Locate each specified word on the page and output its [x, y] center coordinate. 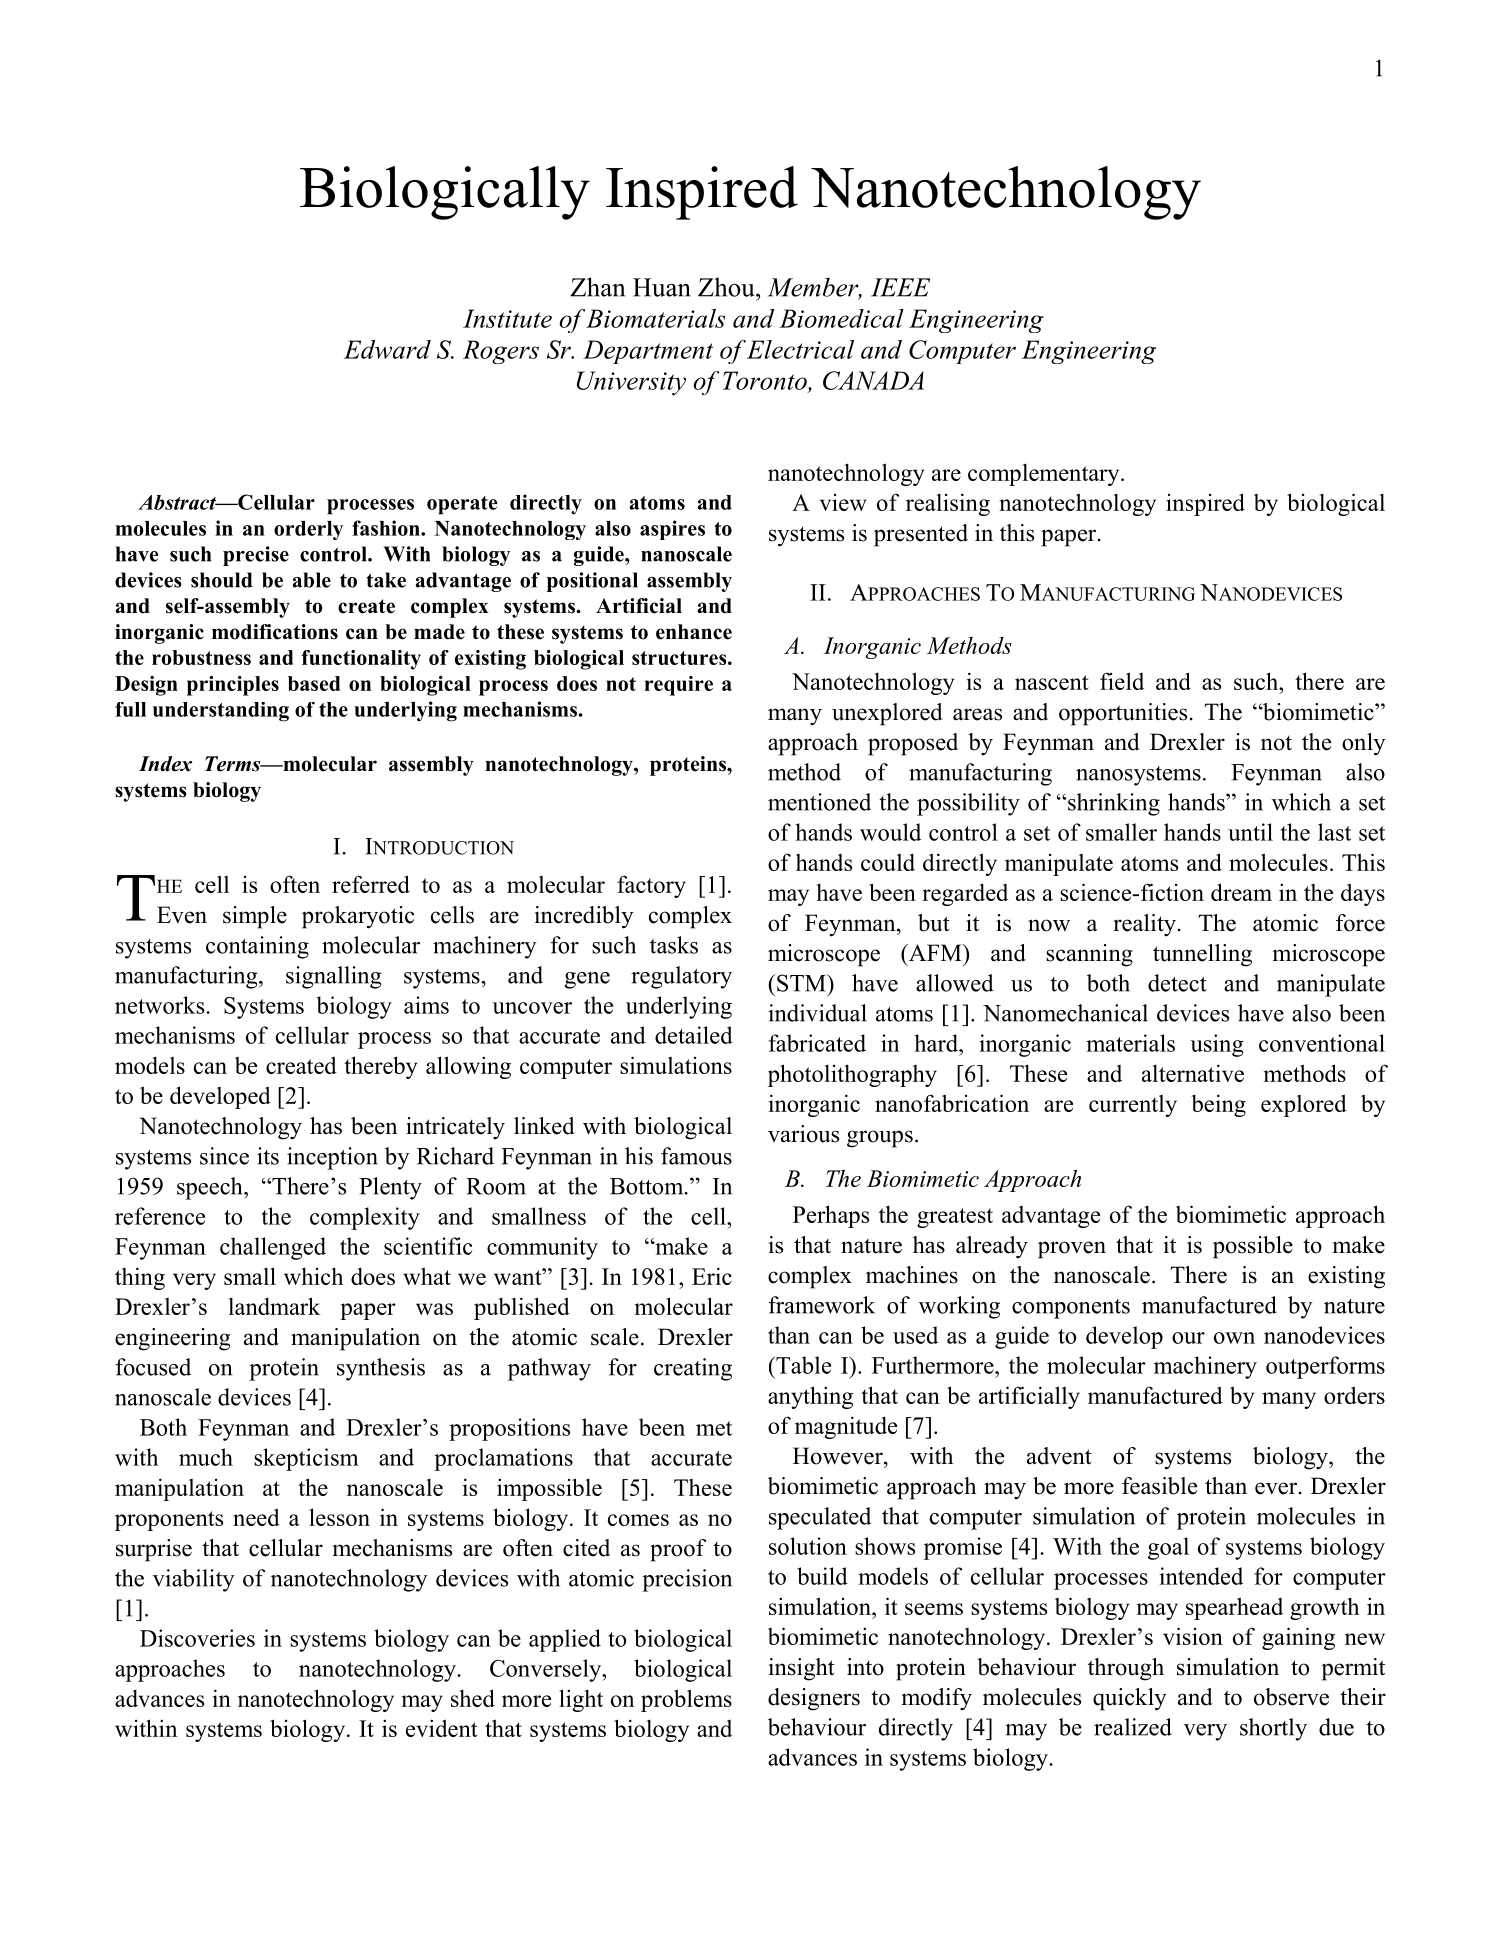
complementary [1045, 475]
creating [693, 1369]
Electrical [800, 349]
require [679, 686]
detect [1177, 983]
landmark [274, 1306]
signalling [334, 977]
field [1122, 681]
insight [801, 1669]
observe [1291, 1697]
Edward [387, 349]
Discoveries [197, 1638]
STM [801, 983]
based [314, 683]
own [1234, 1338]
